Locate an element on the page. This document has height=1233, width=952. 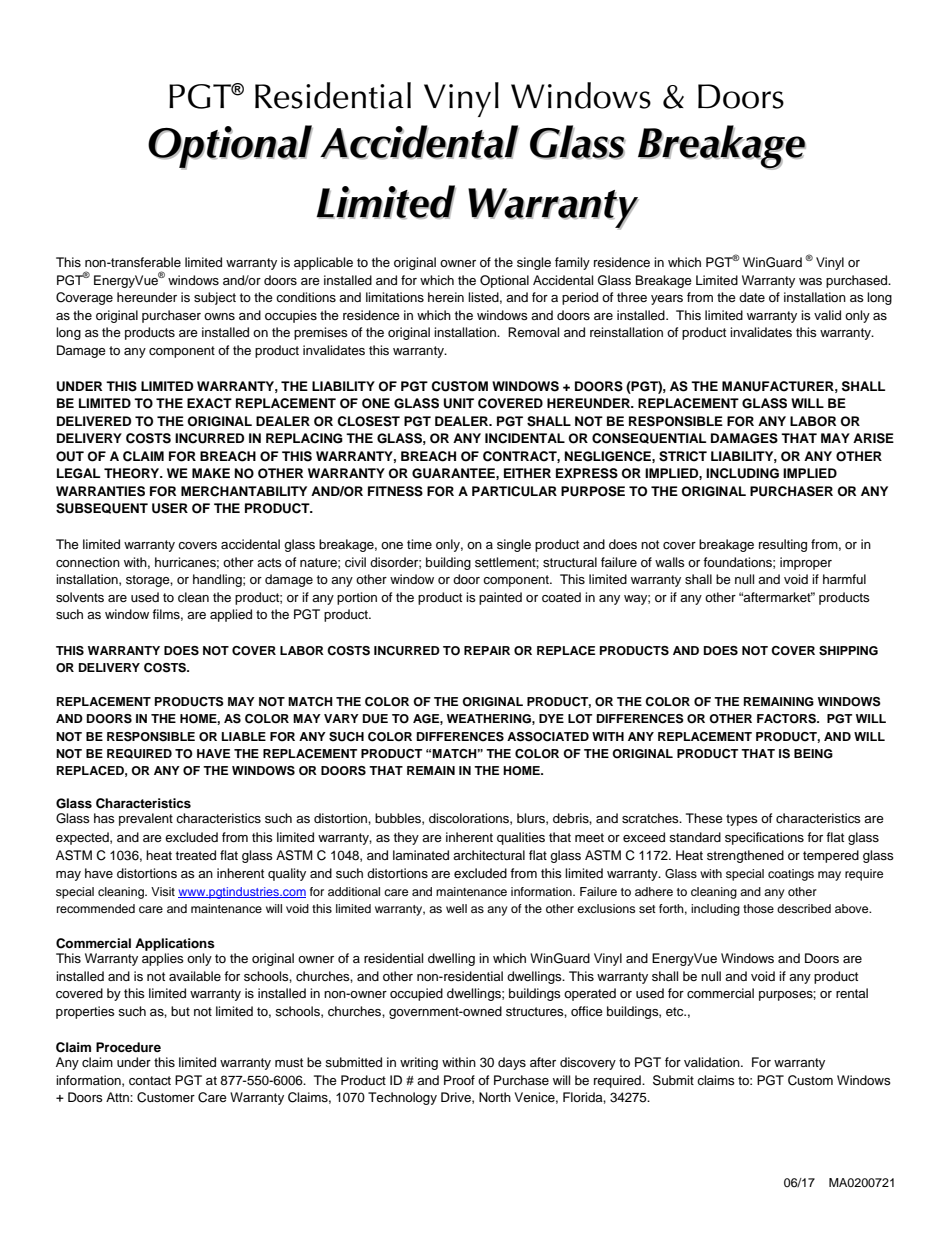
LIABLE is located at coordinates (244, 736).
